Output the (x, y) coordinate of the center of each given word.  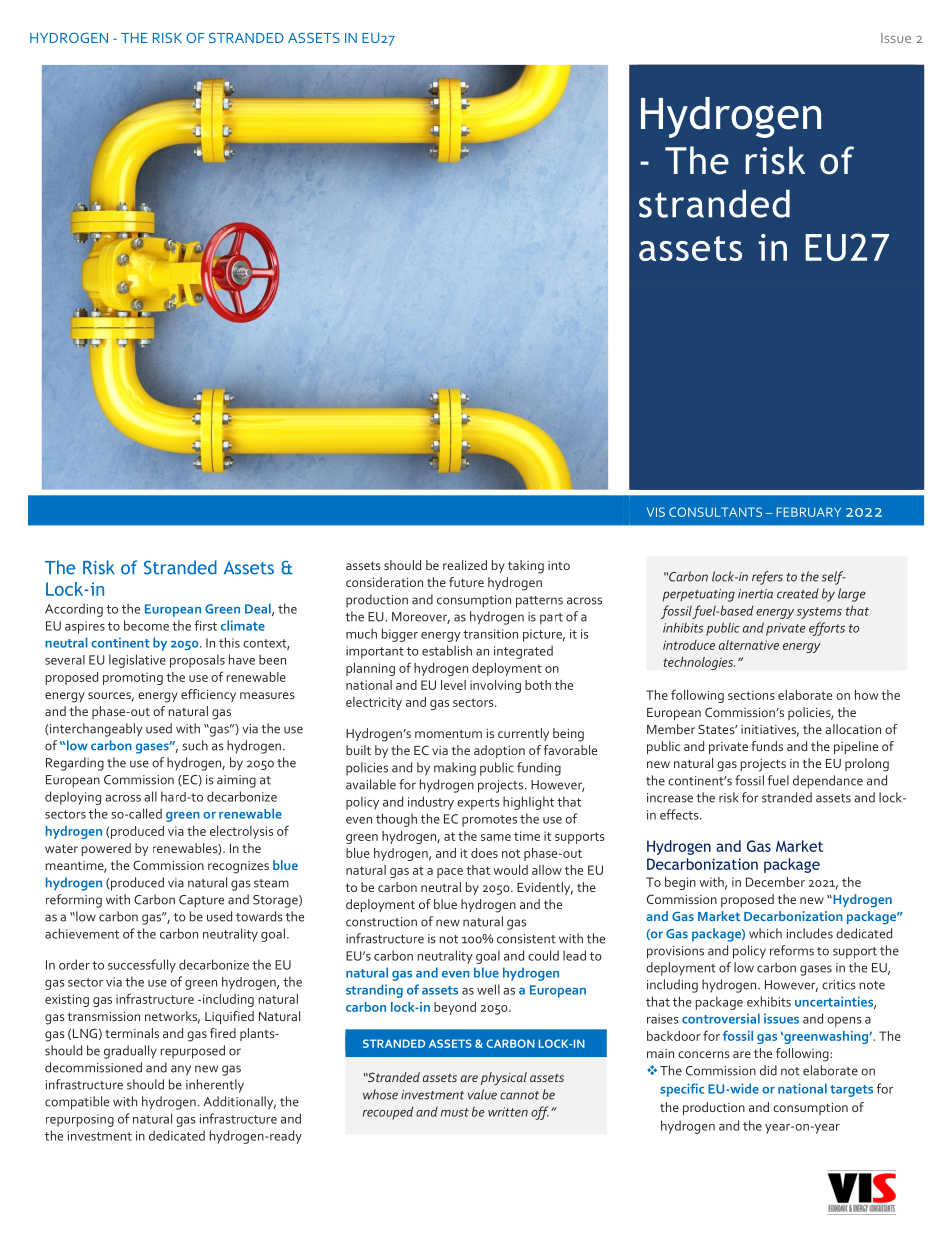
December (775, 882)
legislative (137, 661)
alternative (749, 645)
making (455, 769)
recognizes (238, 867)
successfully (142, 966)
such (195, 745)
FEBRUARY (808, 512)
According (74, 610)
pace (450, 873)
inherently (215, 1086)
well (488, 989)
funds (767, 746)
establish (447, 650)
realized (465, 565)
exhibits (769, 1001)
